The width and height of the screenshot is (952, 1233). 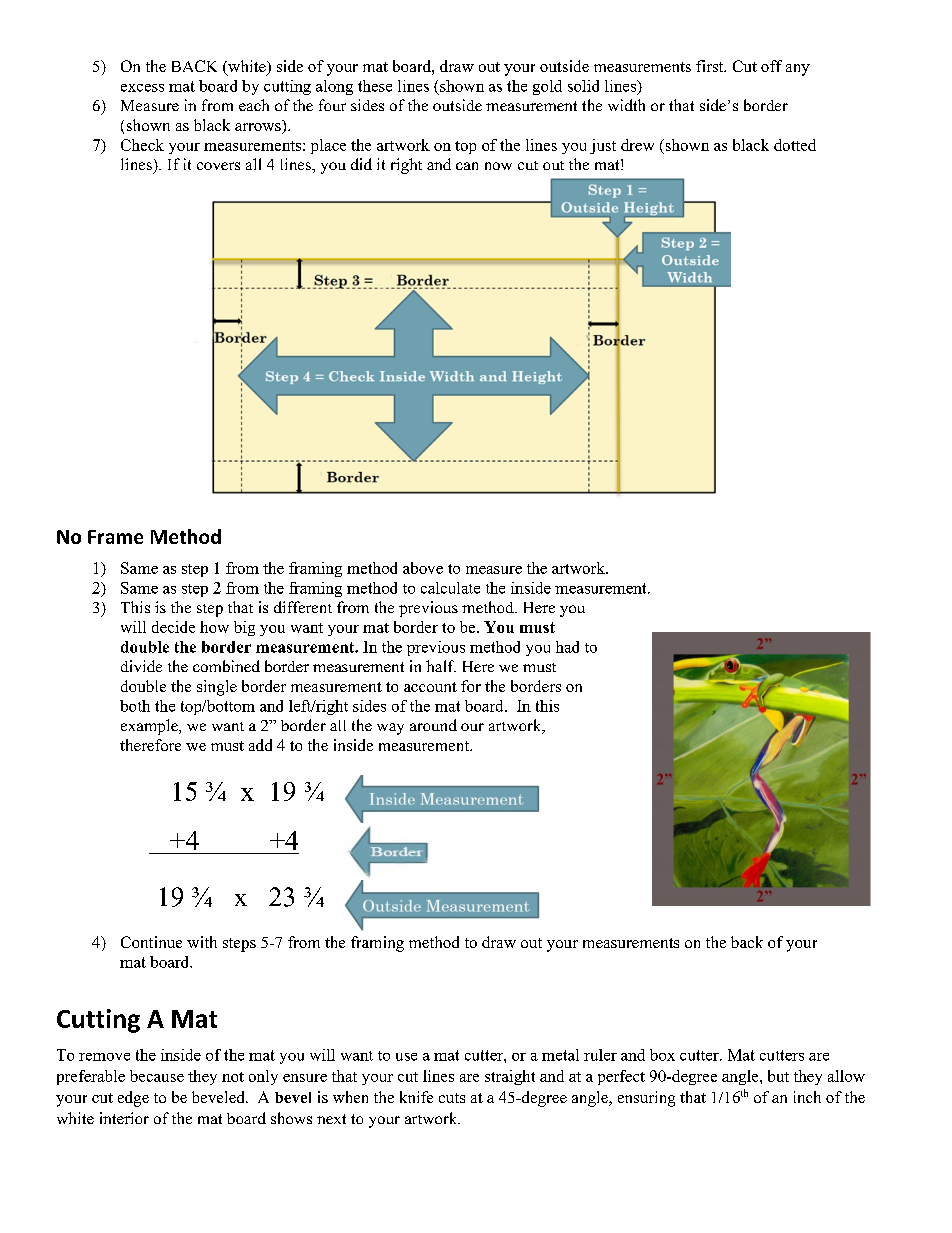 I want to click on off, so click(x=771, y=66).
